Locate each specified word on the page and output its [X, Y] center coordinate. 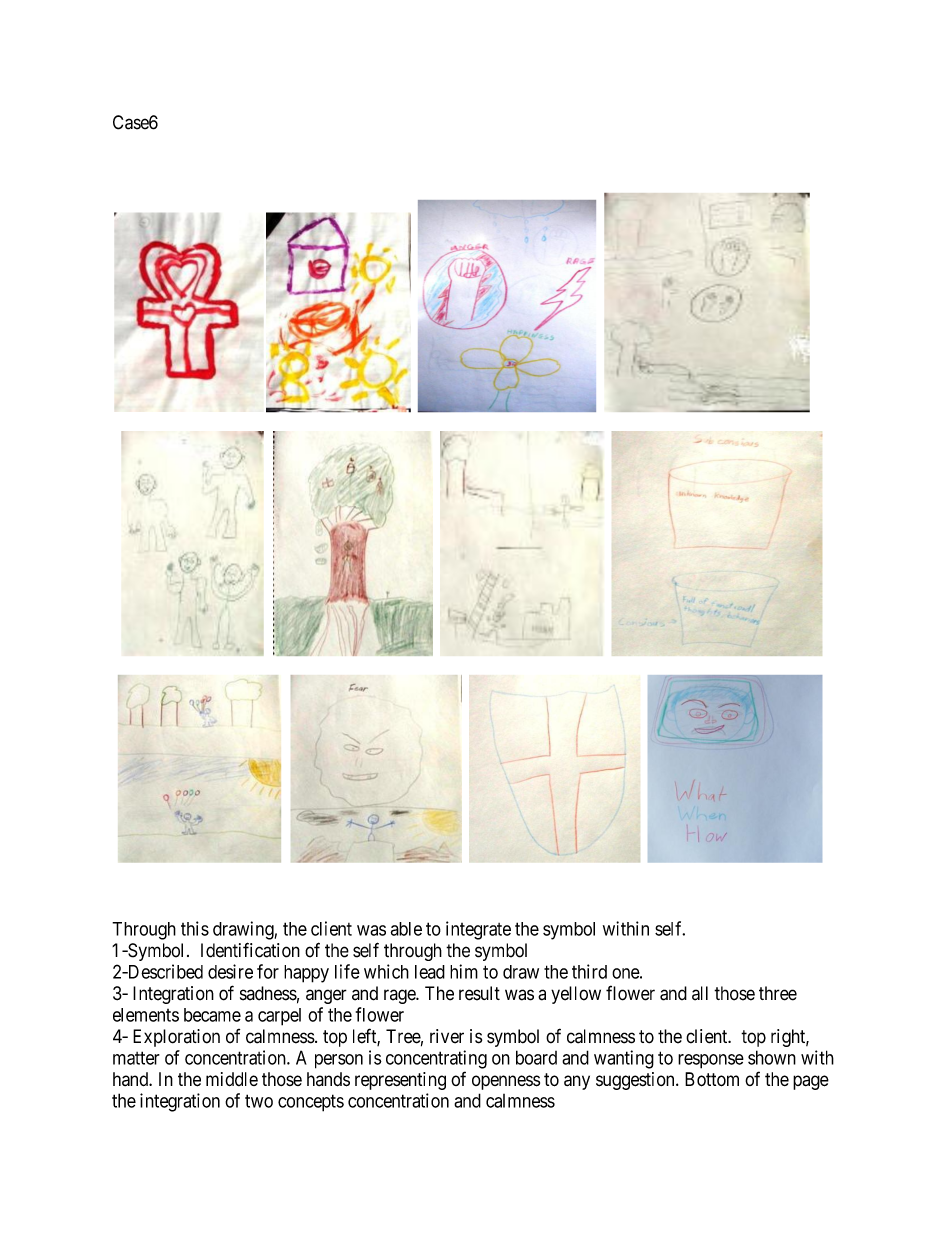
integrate [478, 930]
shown [772, 1057]
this [195, 928]
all [700, 993]
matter [136, 1058]
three [778, 993]
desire [230, 971]
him [464, 971]
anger [326, 996]
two [259, 1101]
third [589, 971]
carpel [279, 1017]
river [447, 1036]
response [711, 1061]
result [479, 993]
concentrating [436, 1059]
